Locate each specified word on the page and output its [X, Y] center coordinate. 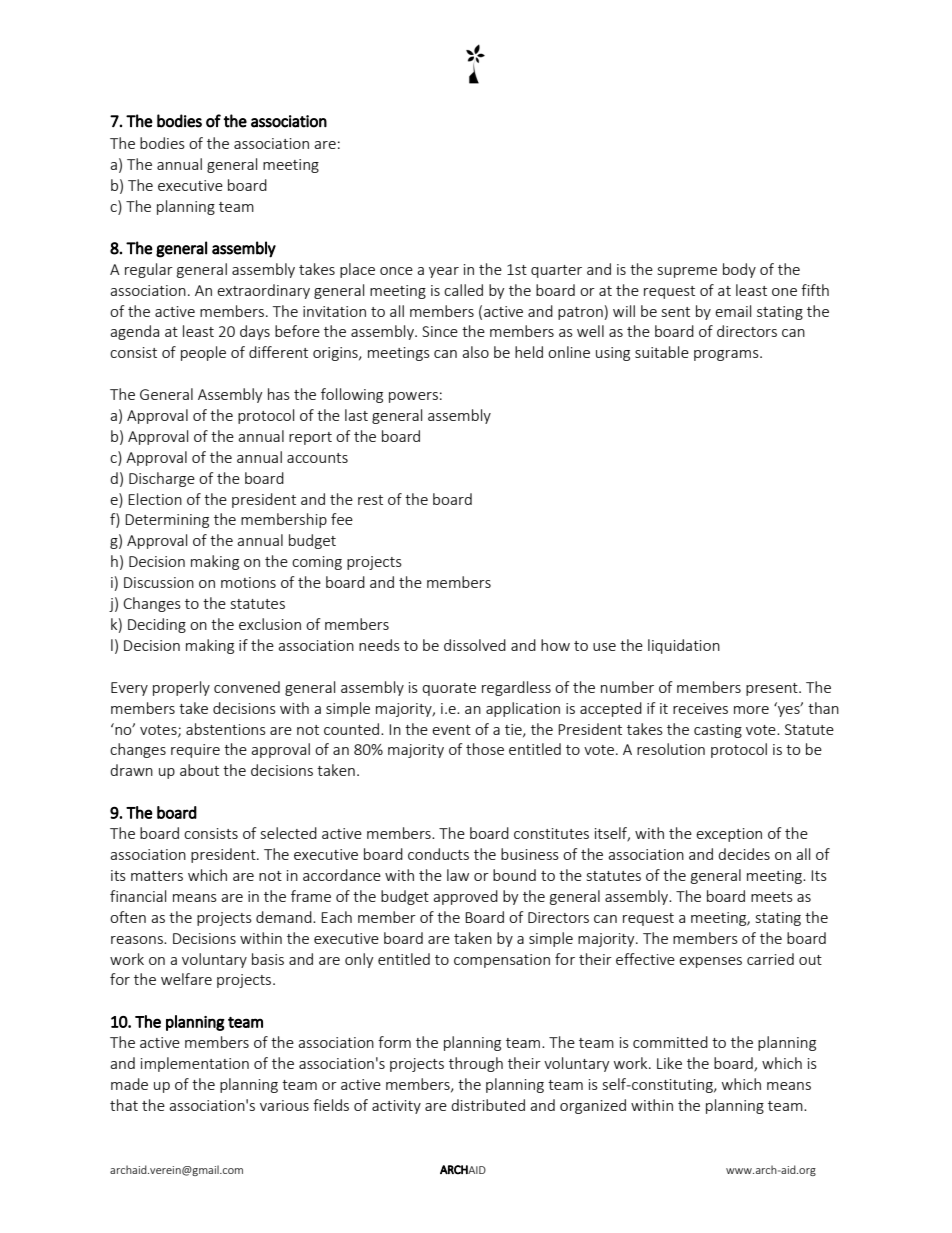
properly [181, 688]
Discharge [162, 479]
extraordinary [263, 291]
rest [370, 500]
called [463, 290]
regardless [516, 688]
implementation [195, 1064]
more [751, 710]
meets [772, 897]
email [733, 311]
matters [157, 876]
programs [727, 355]
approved [465, 897]
